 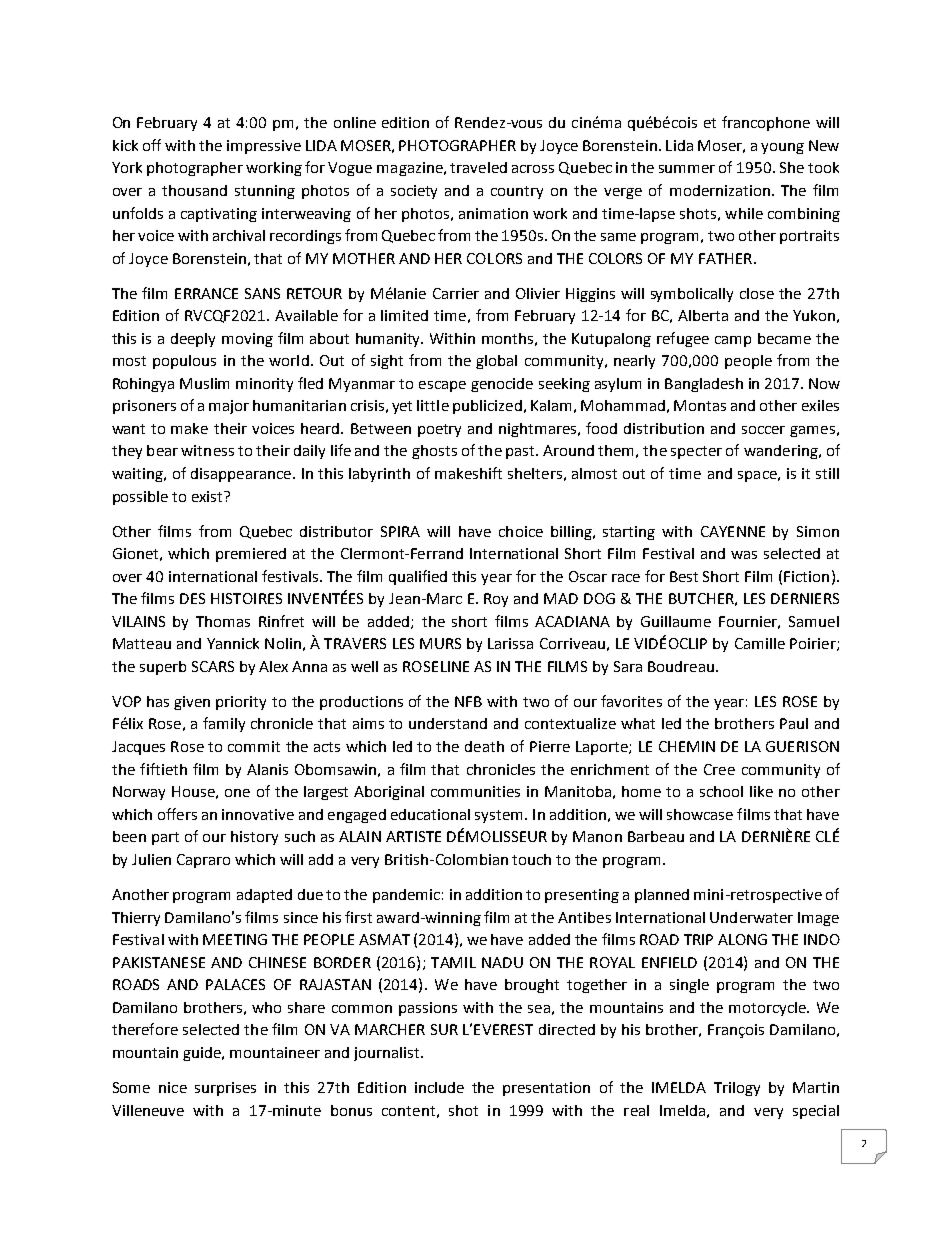 I want to click on genocide, so click(x=502, y=385).
